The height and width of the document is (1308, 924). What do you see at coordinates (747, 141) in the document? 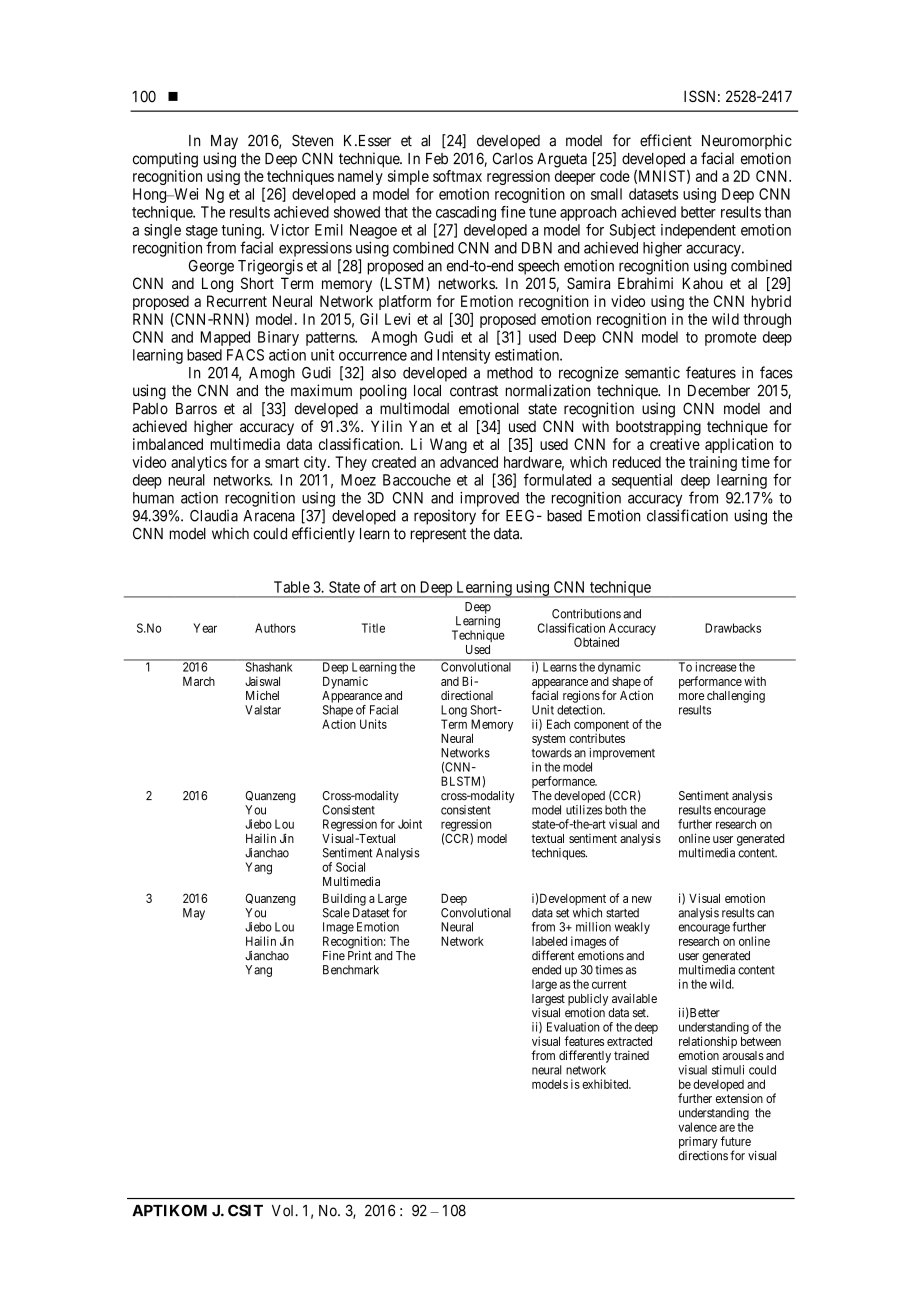
I see `Neuromorphic` at bounding box center [747, 141].
